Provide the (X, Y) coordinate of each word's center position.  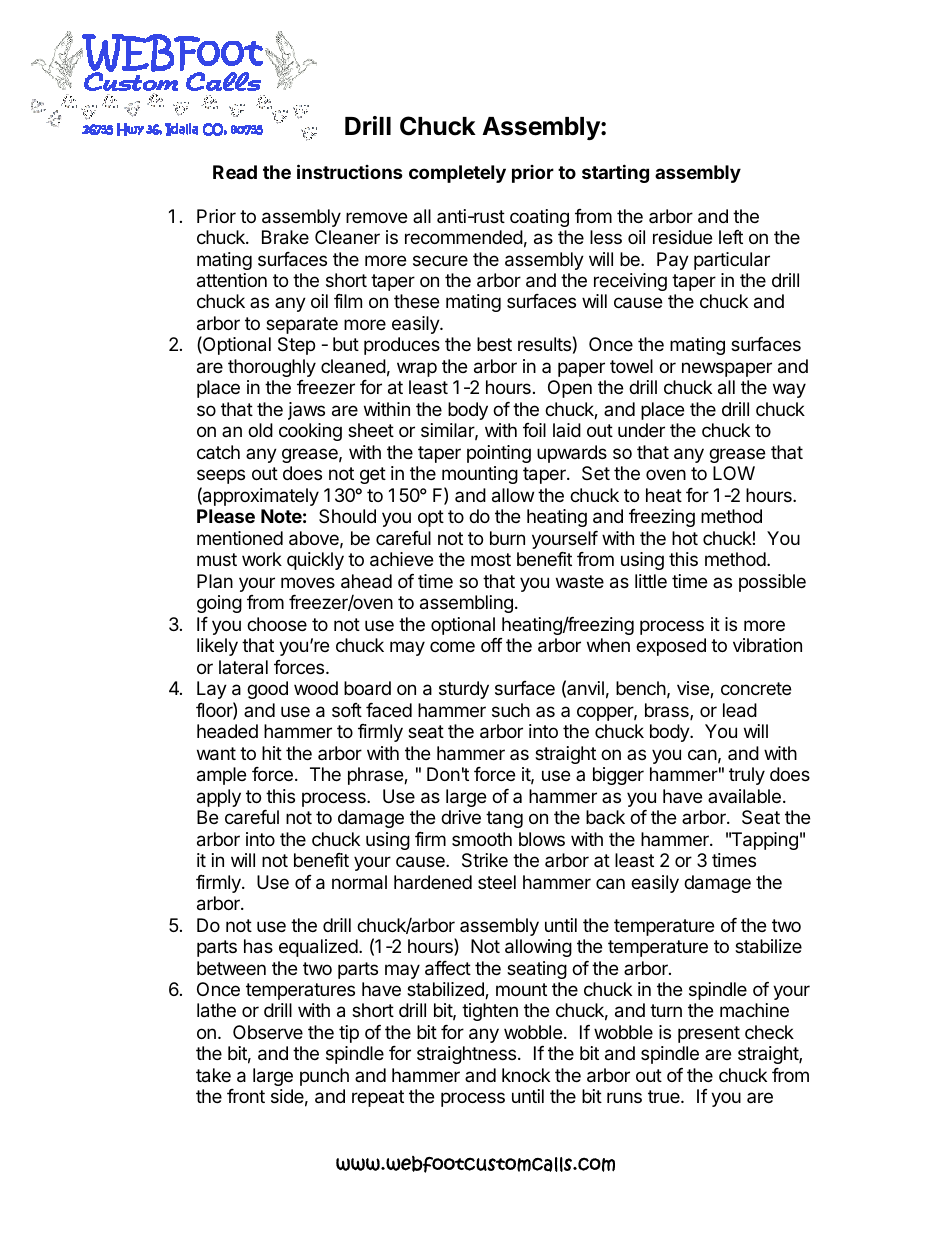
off (492, 645)
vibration (767, 645)
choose (277, 624)
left (731, 237)
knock (526, 1075)
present (709, 1034)
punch (324, 1077)
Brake (285, 237)
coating (539, 218)
